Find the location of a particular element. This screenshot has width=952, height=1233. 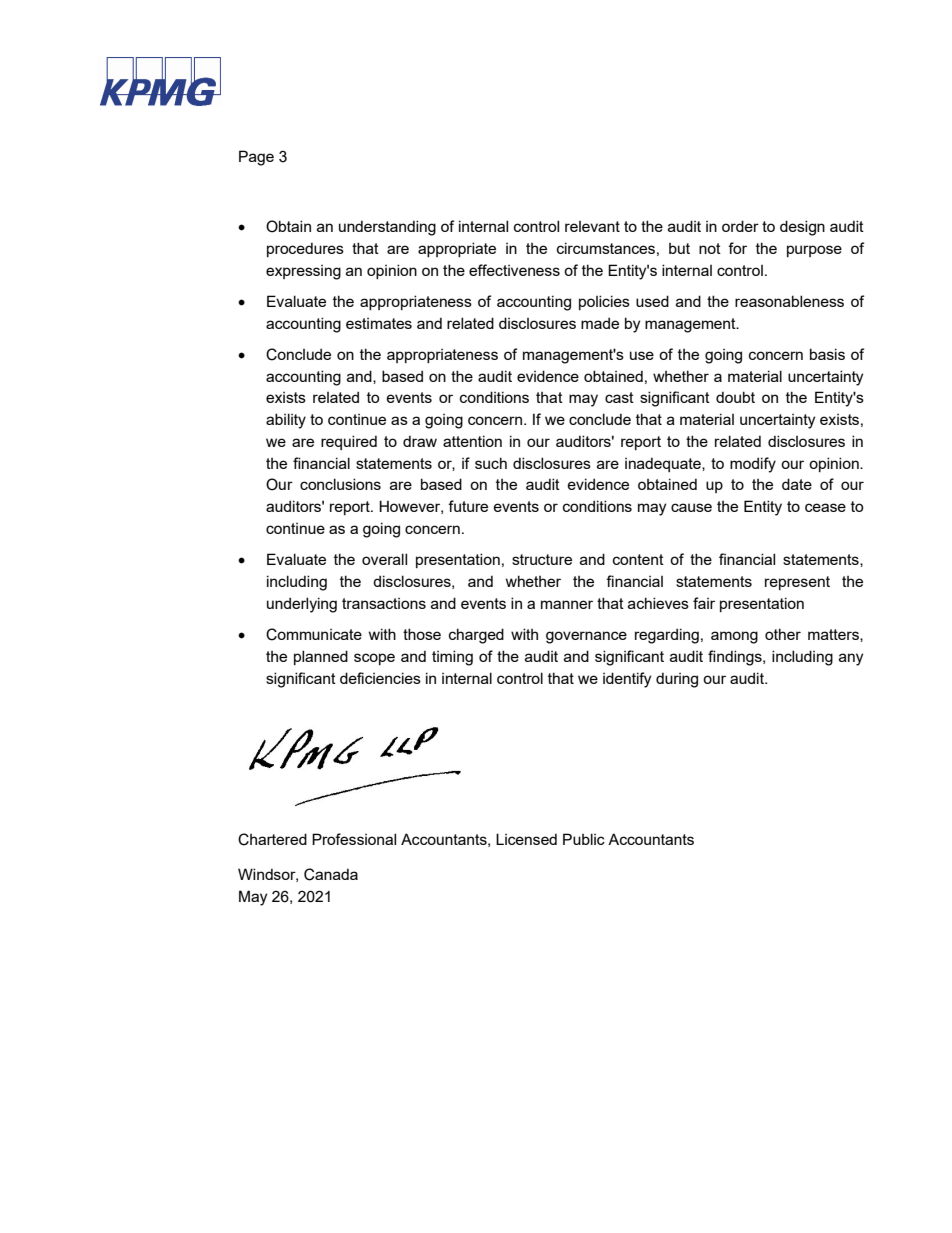

Public is located at coordinates (584, 839).
